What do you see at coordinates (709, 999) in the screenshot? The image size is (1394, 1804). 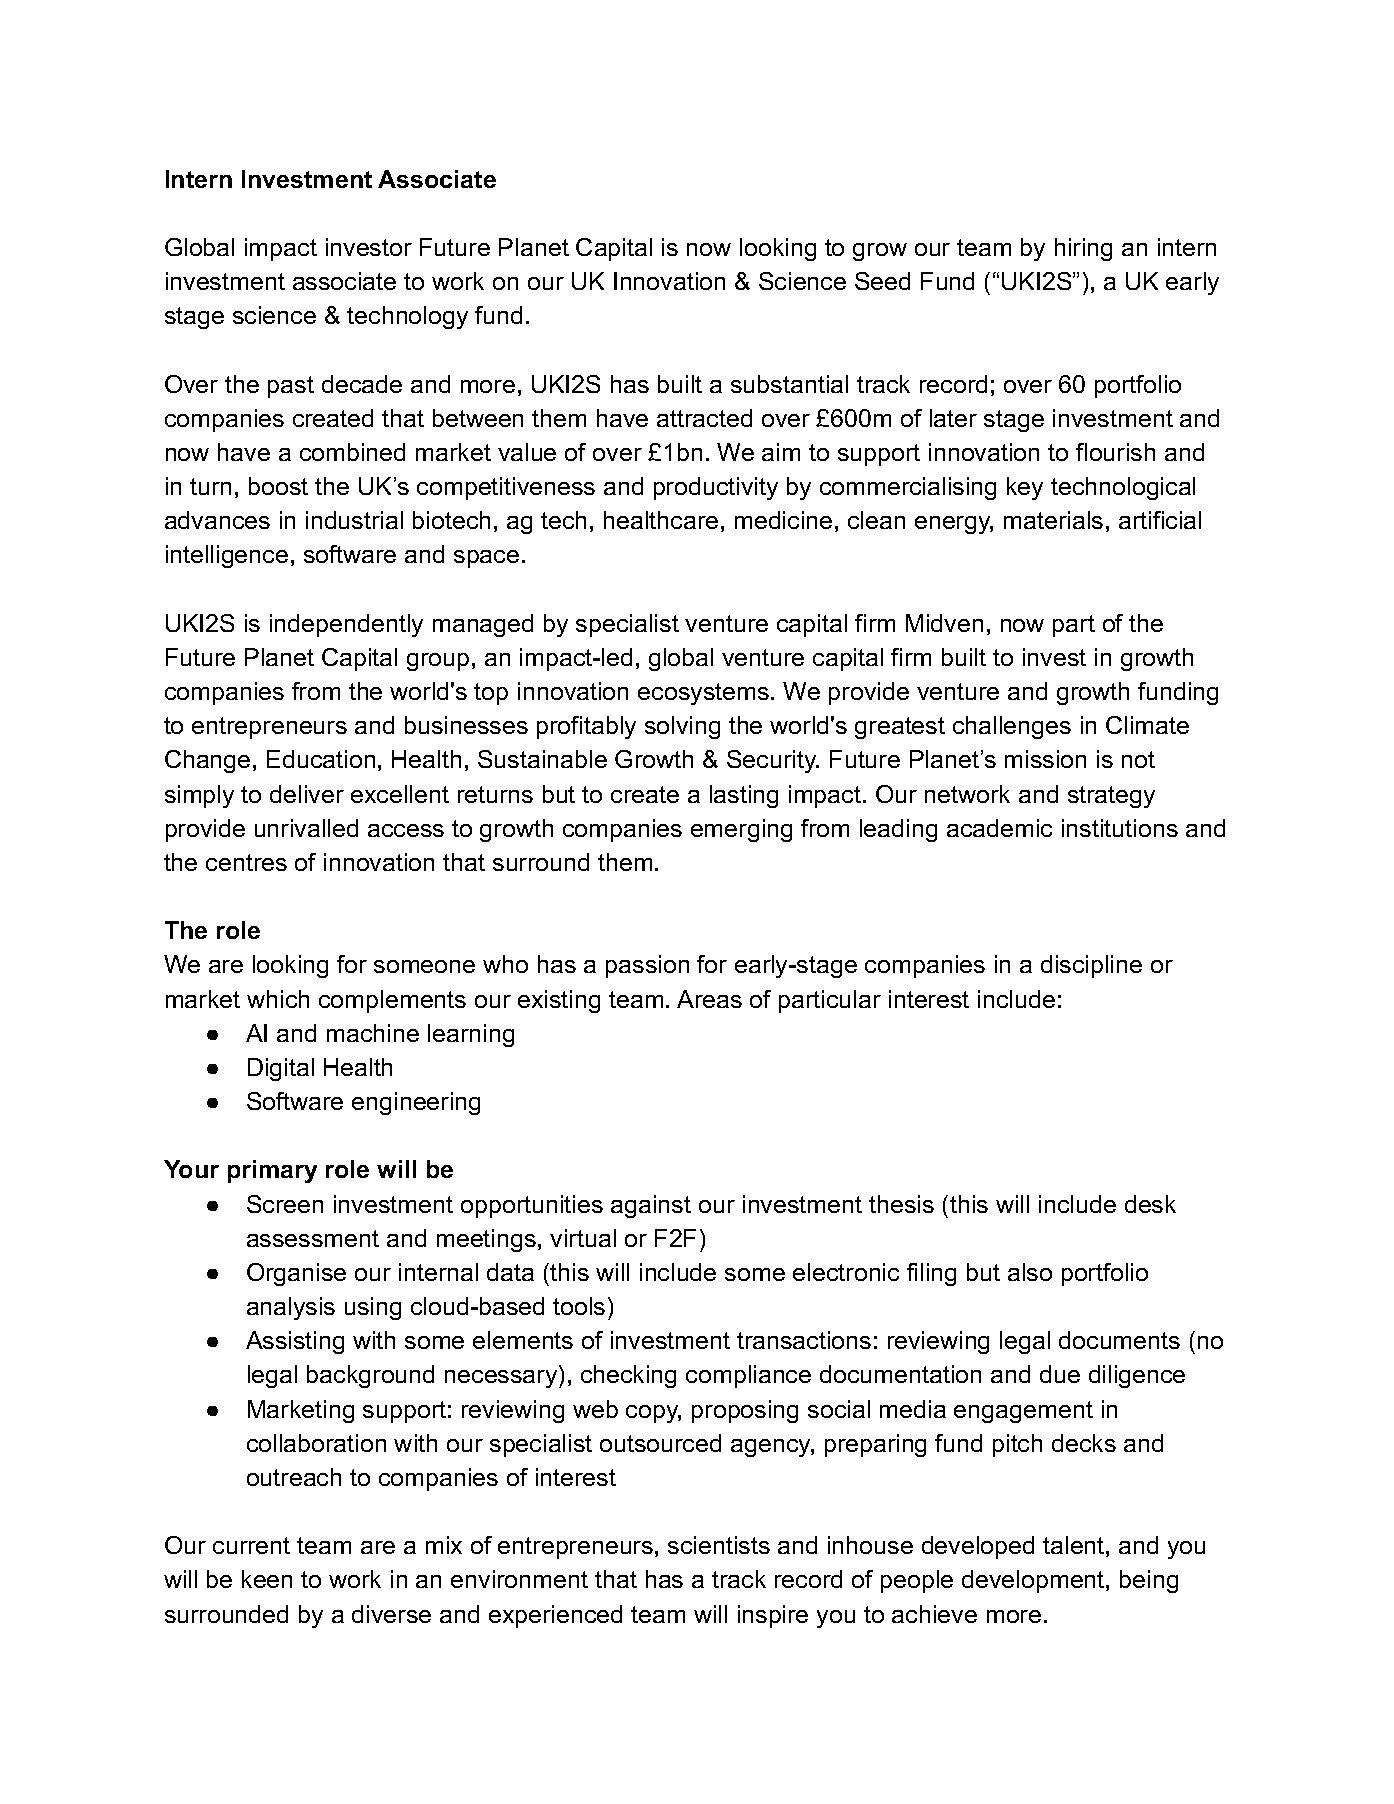 I see `Areas` at bounding box center [709, 999].
